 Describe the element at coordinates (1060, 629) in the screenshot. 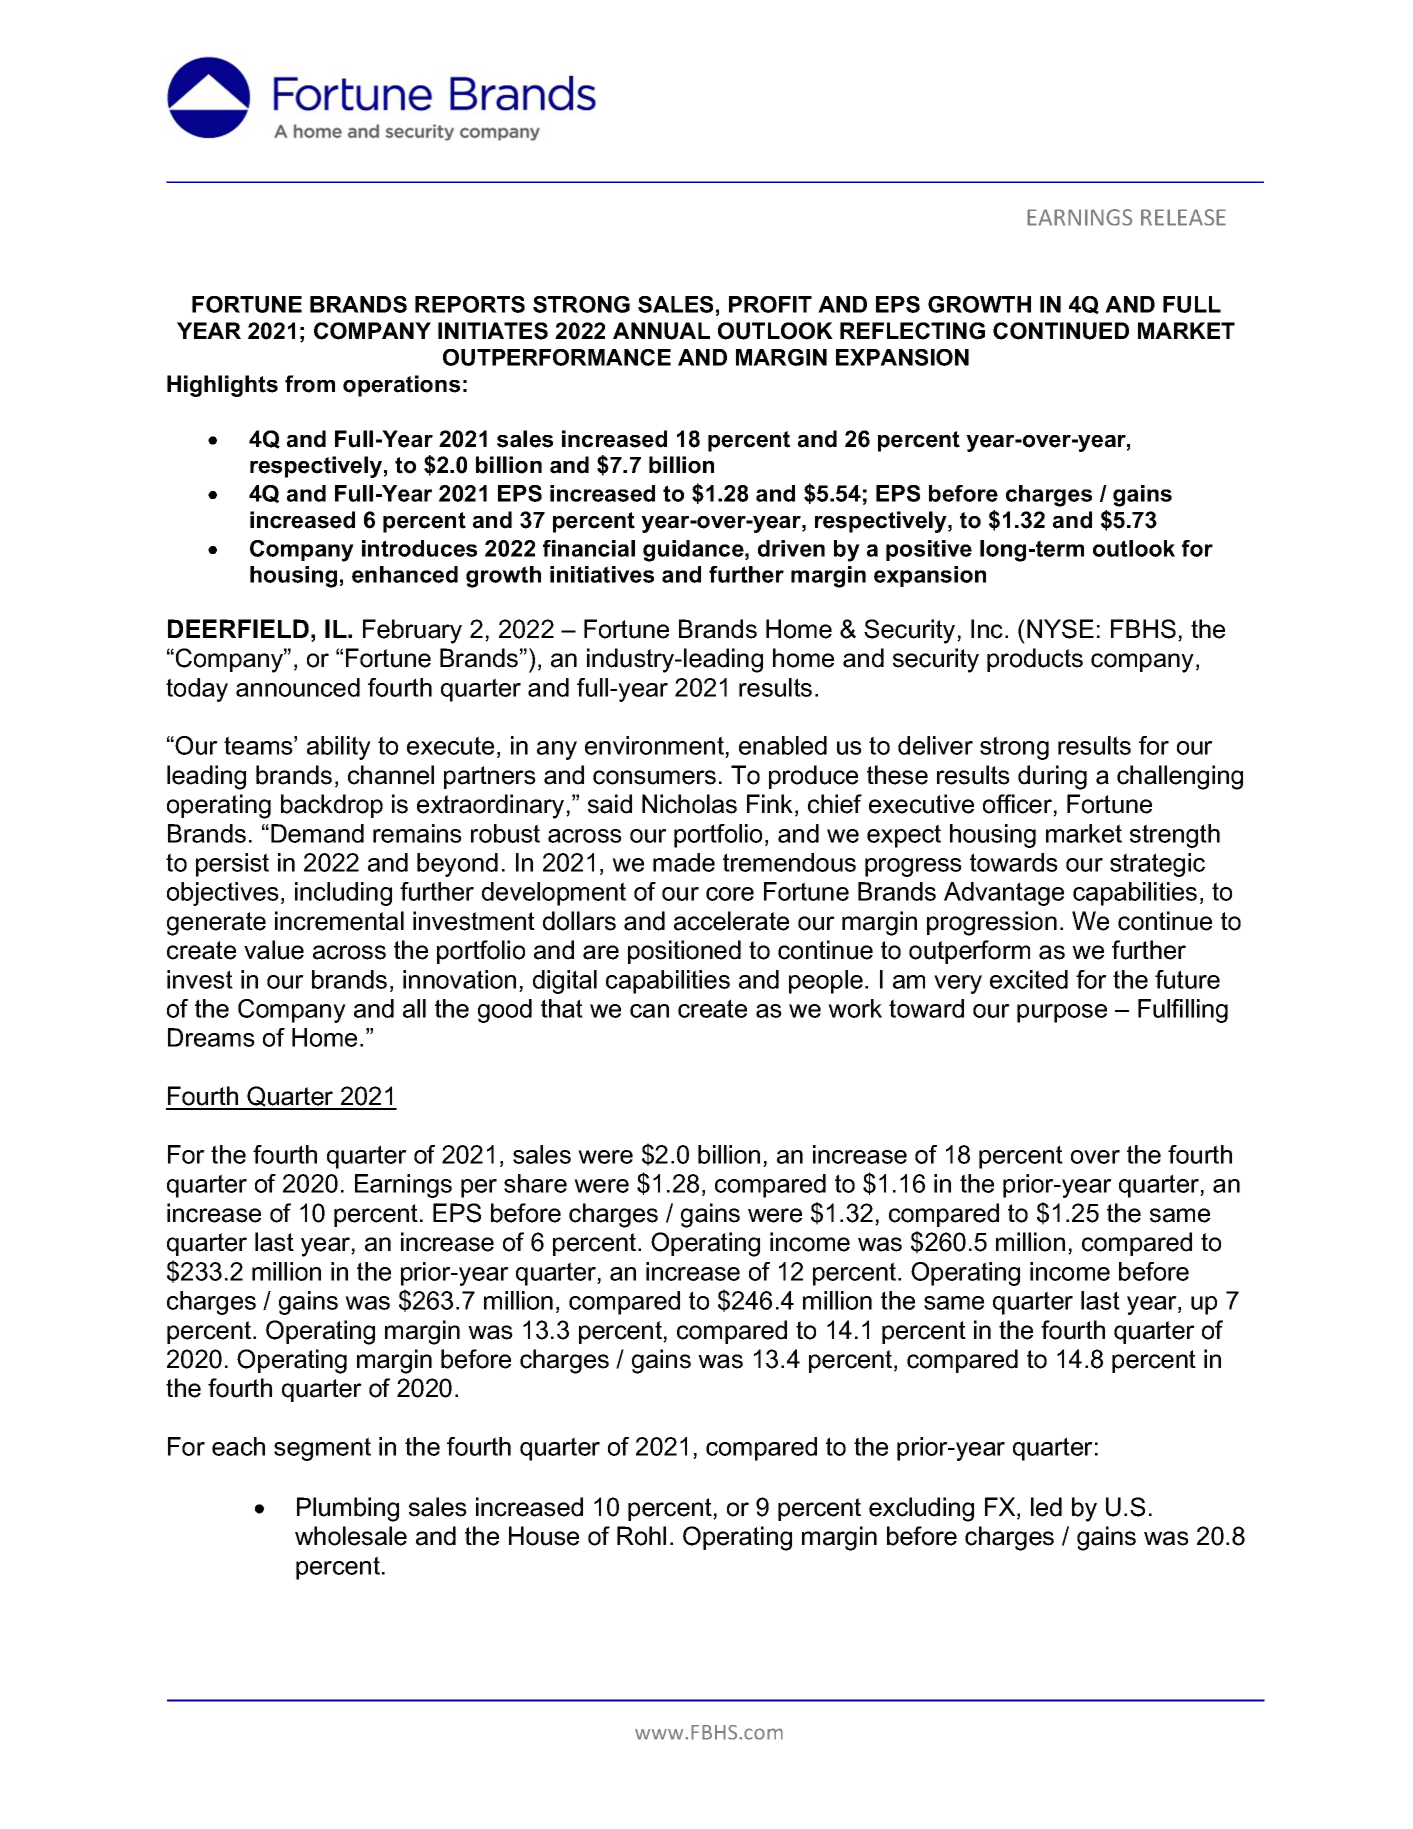

I see `NYSE` at that location.
